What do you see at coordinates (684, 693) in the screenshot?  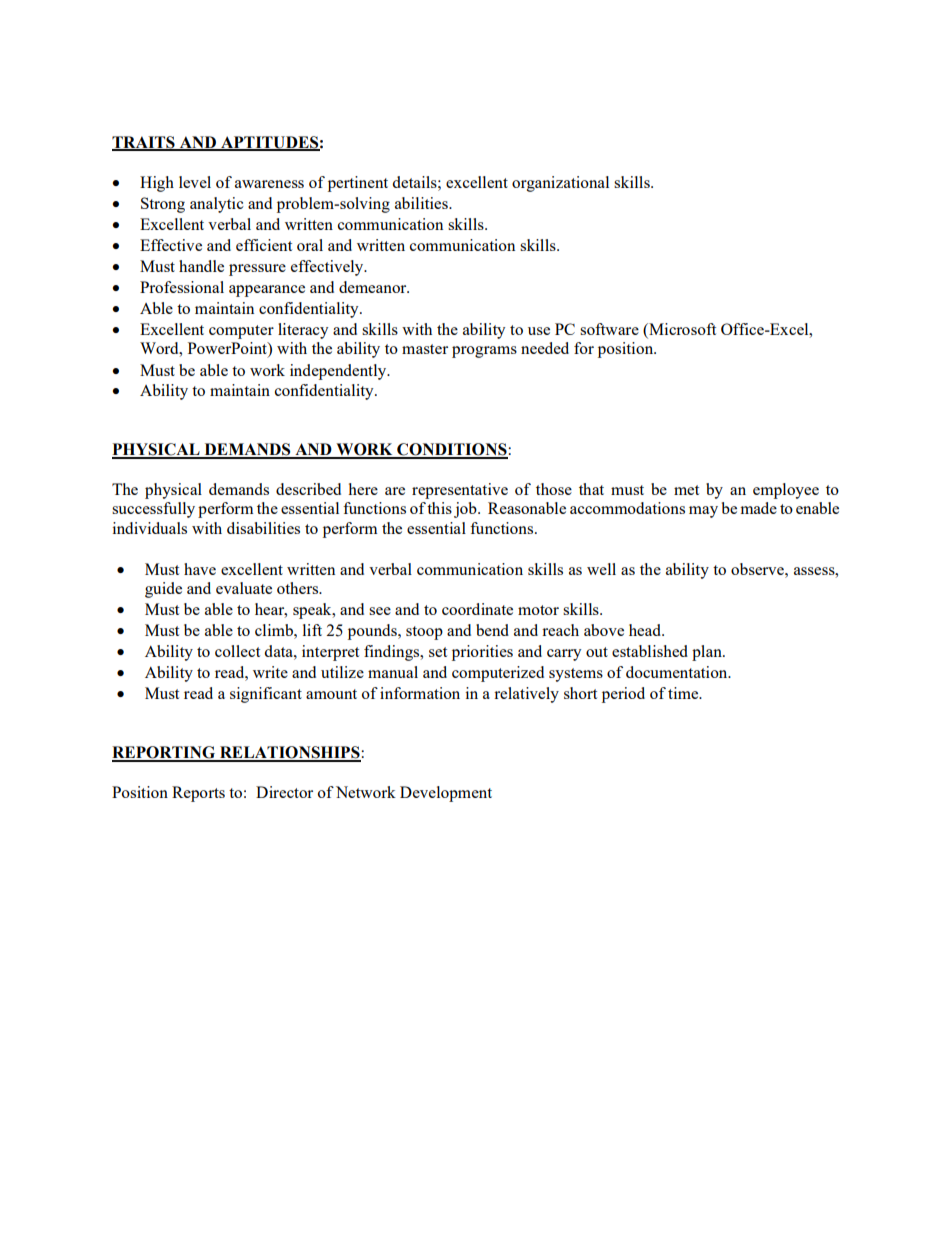 I see `time` at bounding box center [684, 693].
